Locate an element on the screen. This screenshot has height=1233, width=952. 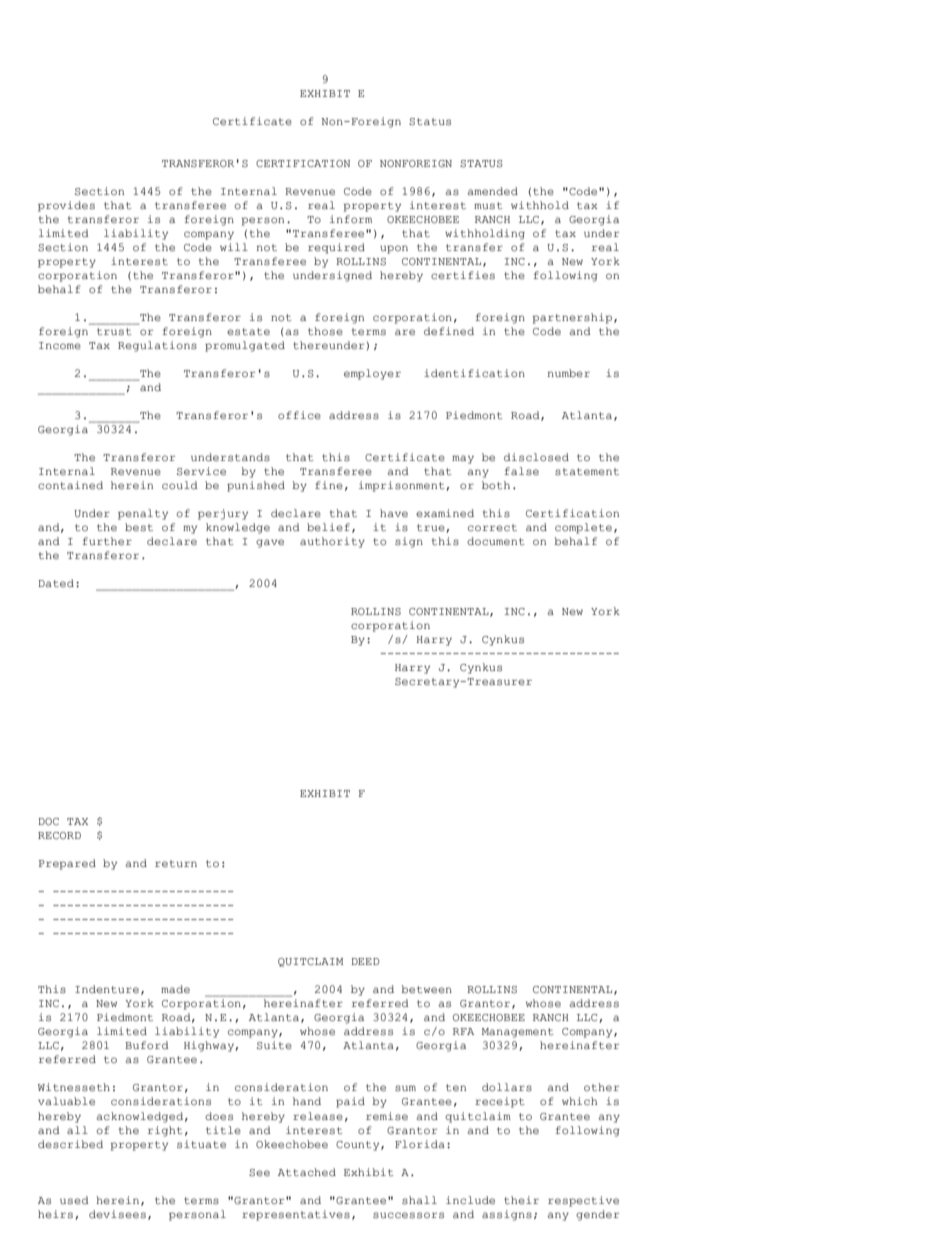
between is located at coordinates (426, 989).
